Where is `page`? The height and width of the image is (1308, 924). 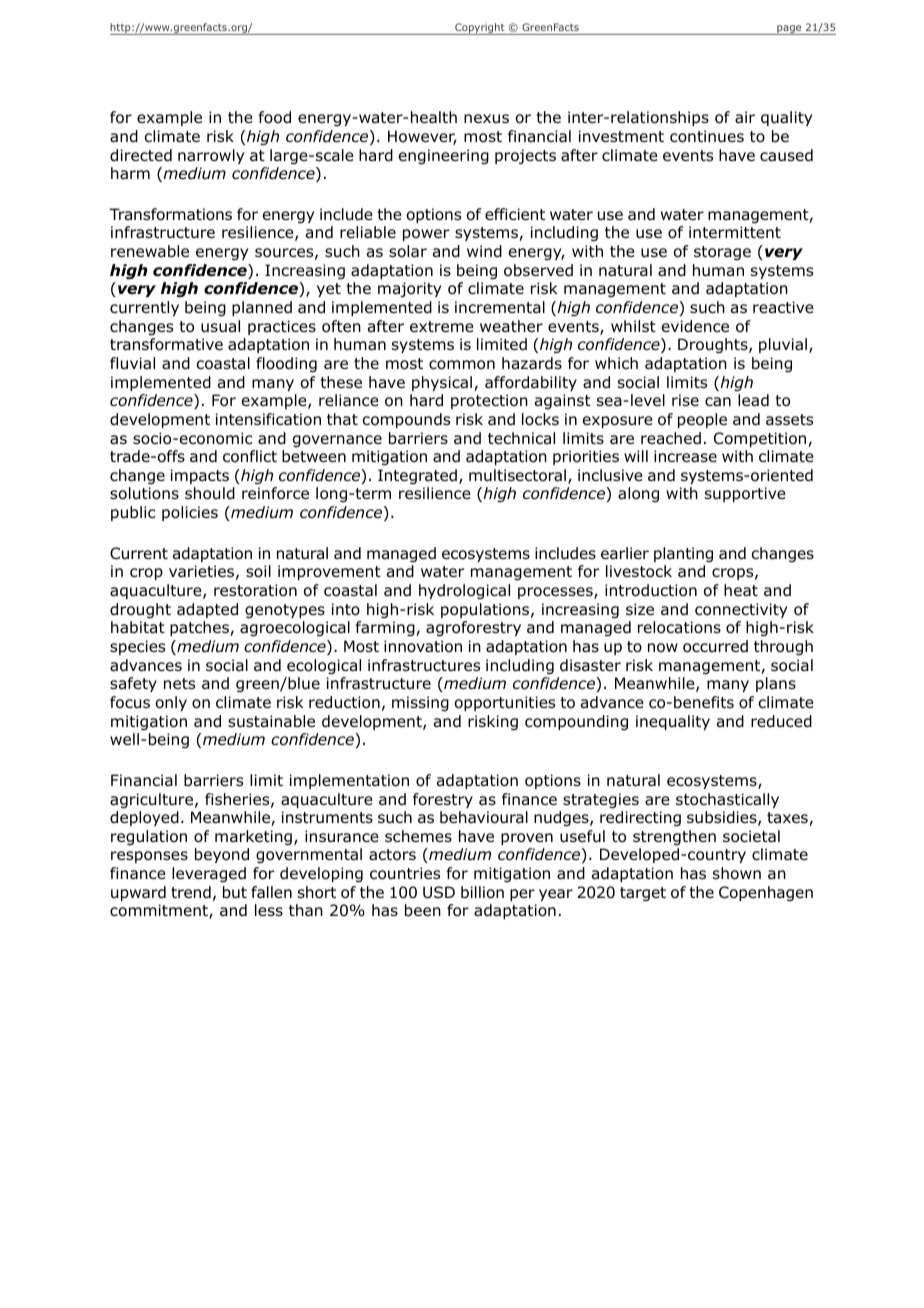
page is located at coordinates (789, 30).
